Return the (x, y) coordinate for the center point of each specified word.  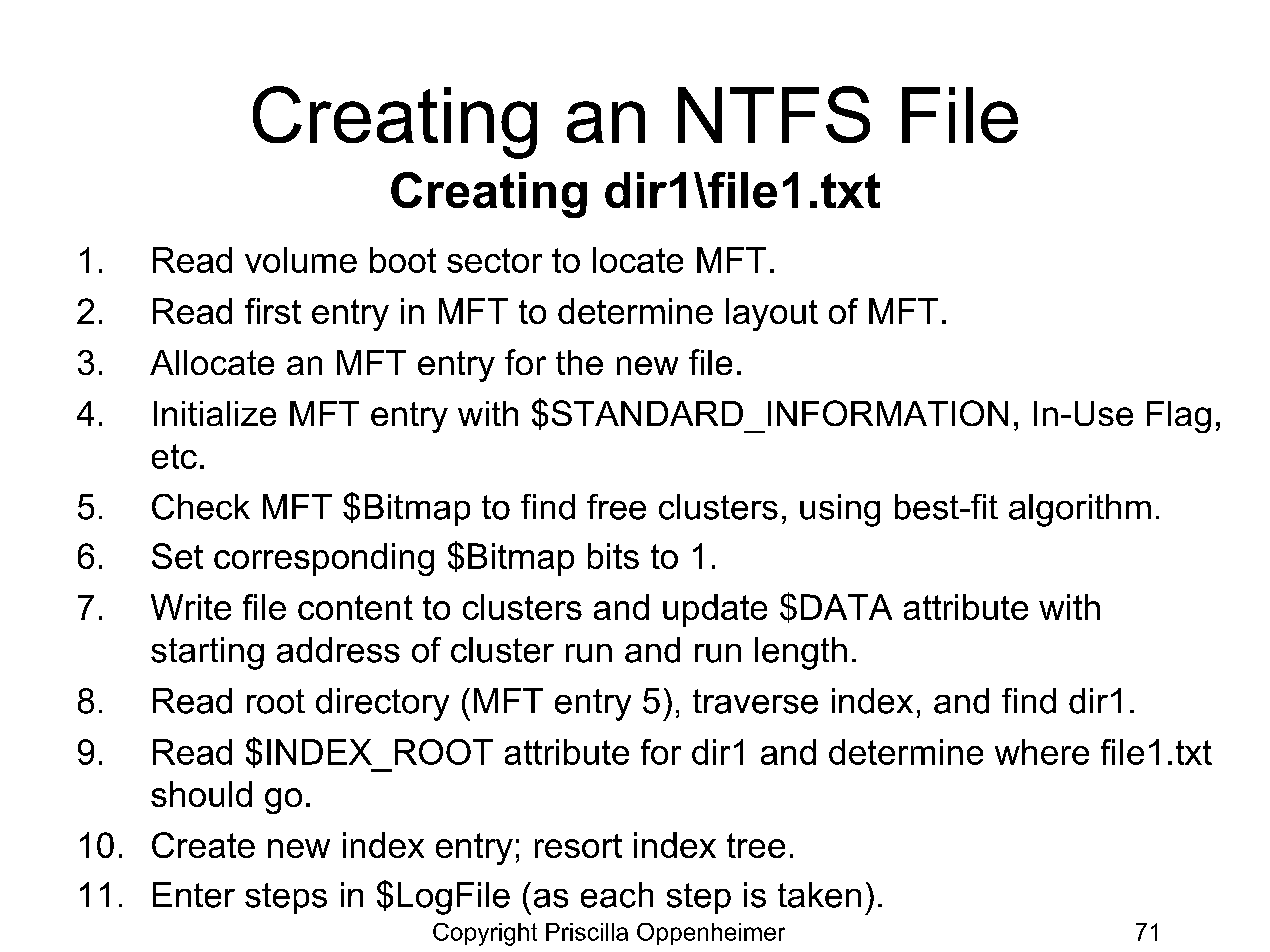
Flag (1179, 417)
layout (772, 314)
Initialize (215, 413)
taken (819, 895)
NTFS (774, 114)
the (579, 362)
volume (301, 260)
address (338, 650)
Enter (194, 895)
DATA (846, 607)
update (715, 610)
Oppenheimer (711, 934)
